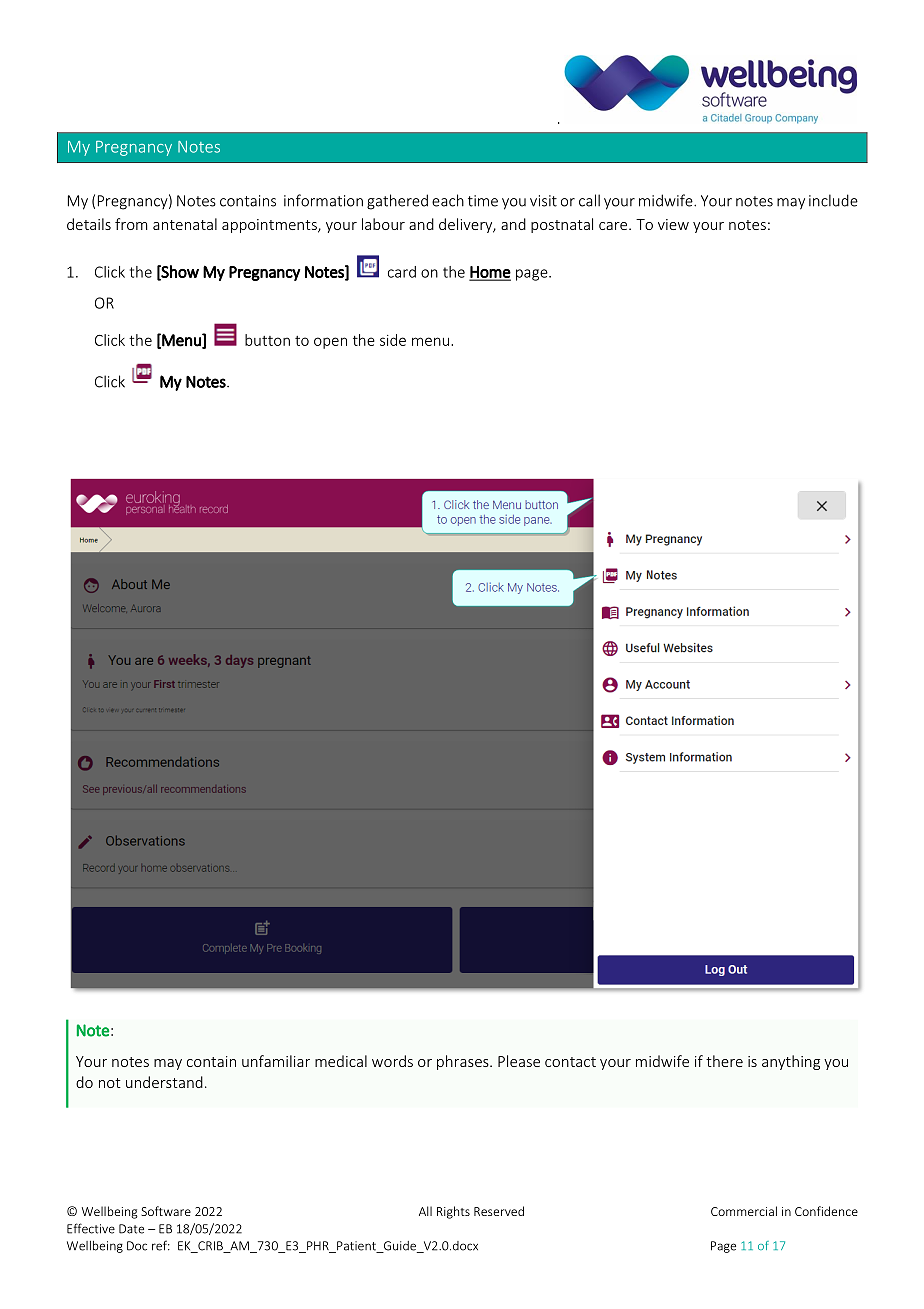 Image resolution: width=924 pixels, height=1309 pixels. Describe the element at coordinates (330, 343) in the screenshot. I see `open` at that location.
